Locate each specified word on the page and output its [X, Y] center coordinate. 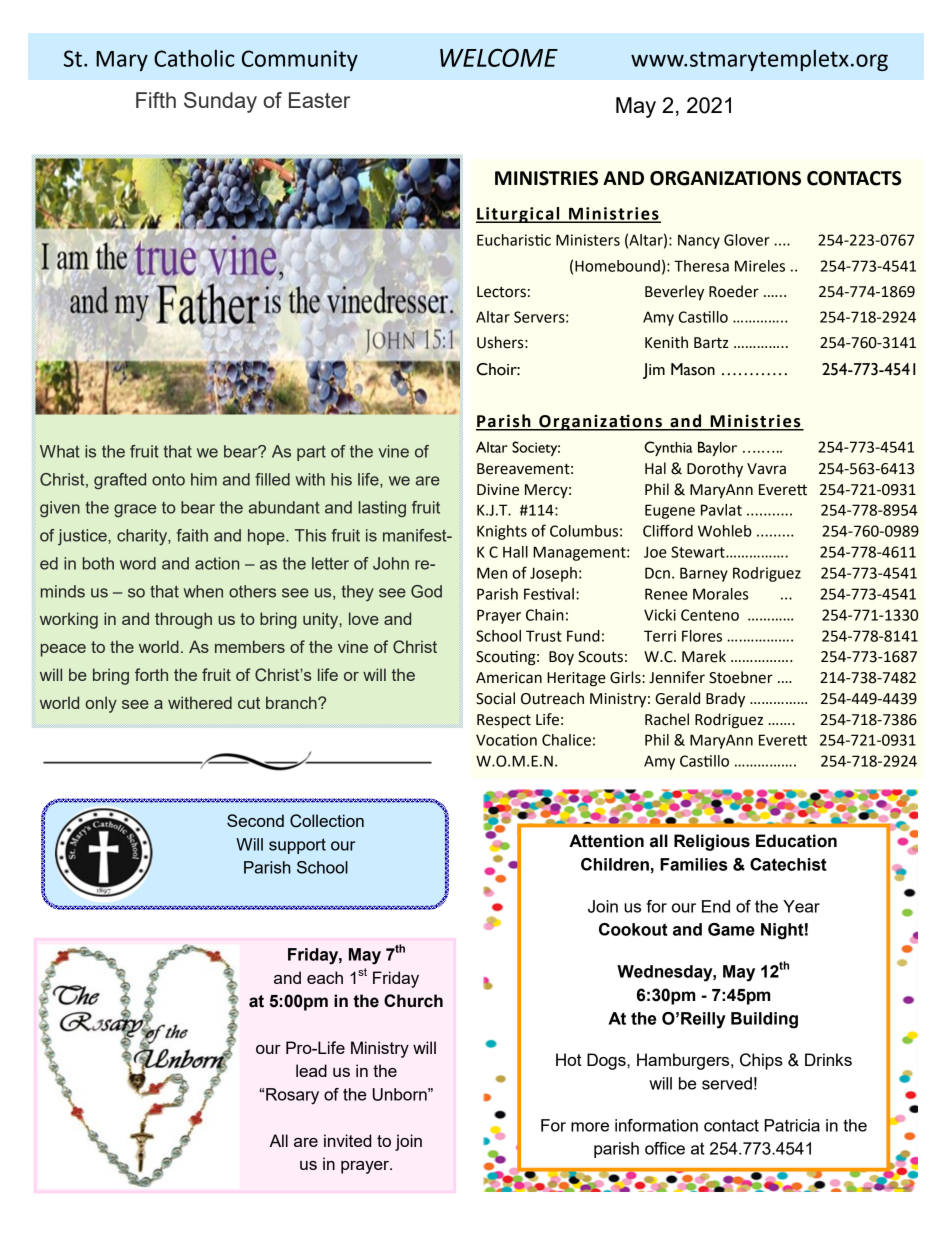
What [60, 451]
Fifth [156, 100]
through [183, 620]
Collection [327, 821]
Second [255, 820]
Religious [712, 842]
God [426, 591]
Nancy [699, 241]
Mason [693, 369]
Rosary [292, 1096]
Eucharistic [514, 240]
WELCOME [499, 57]
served [727, 1083]
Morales [720, 594]
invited [347, 1140]
